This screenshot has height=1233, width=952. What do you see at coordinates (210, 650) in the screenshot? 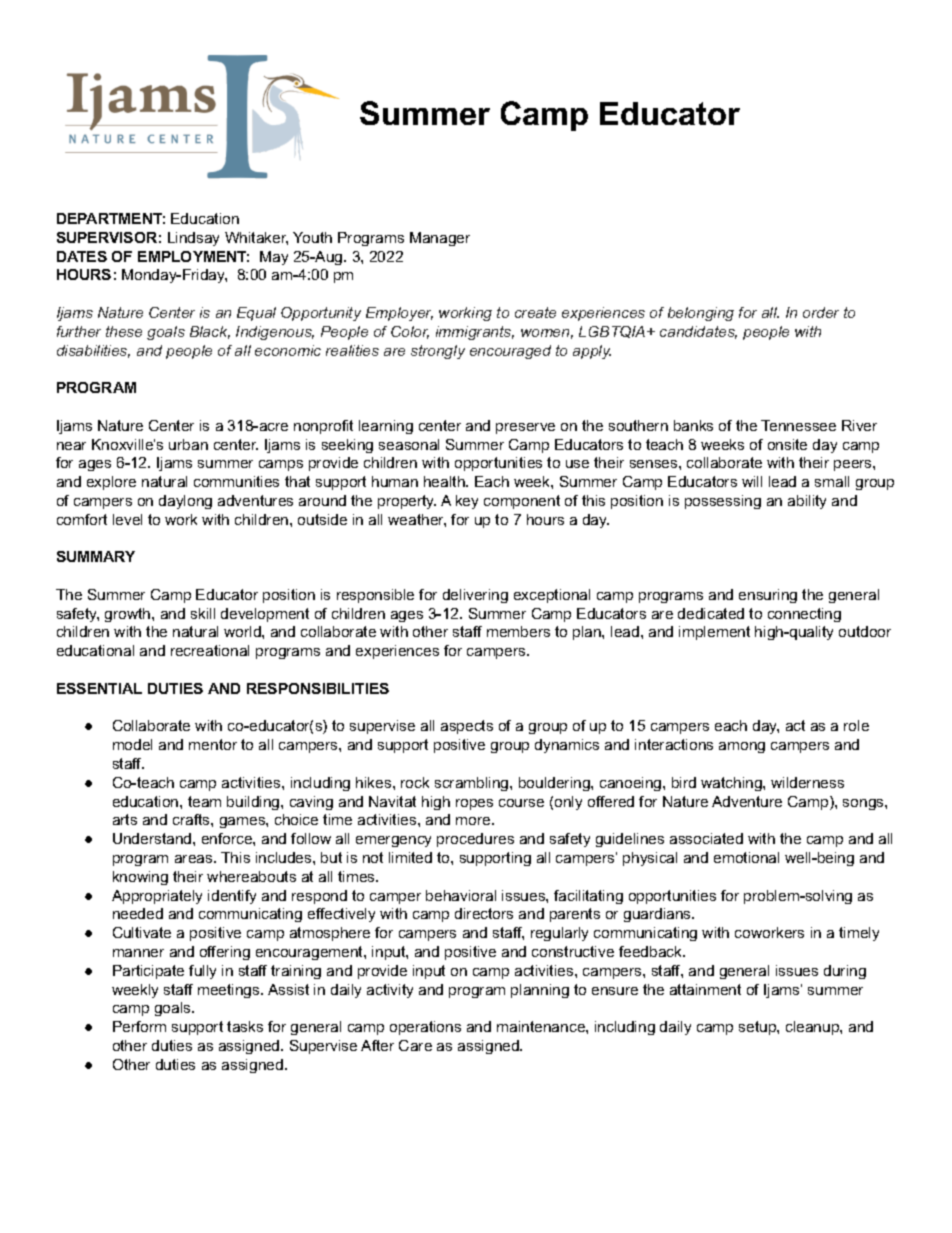
I see `recreational` at bounding box center [210, 650].
